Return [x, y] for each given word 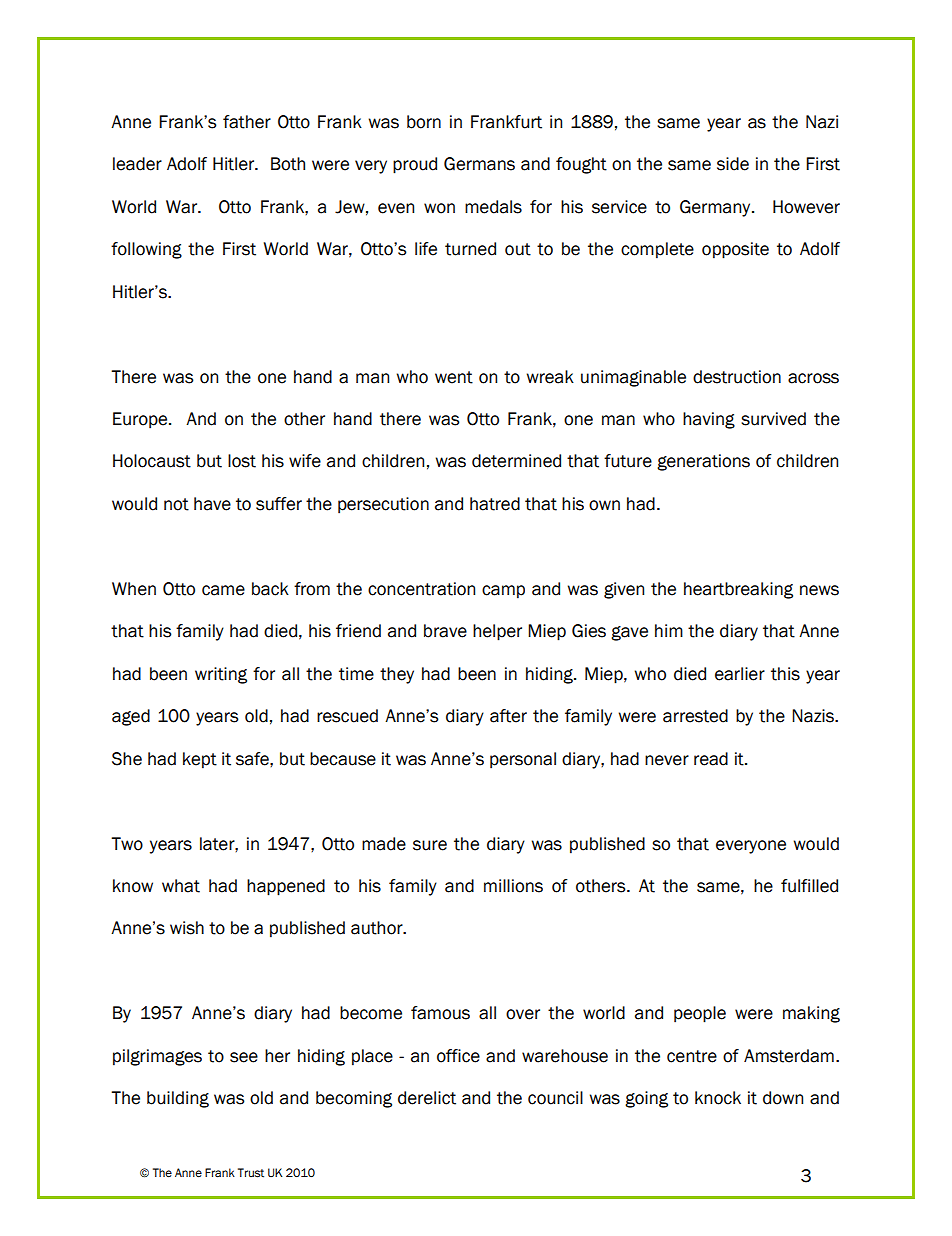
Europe [141, 420]
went [454, 377]
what [181, 886]
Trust [251, 1173]
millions [513, 886]
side [733, 164]
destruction [737, 377]
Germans [479, 164]
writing [221, 675]
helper [497, 632]
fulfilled [809, 886]
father [247, 122]
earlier [740, 674]
